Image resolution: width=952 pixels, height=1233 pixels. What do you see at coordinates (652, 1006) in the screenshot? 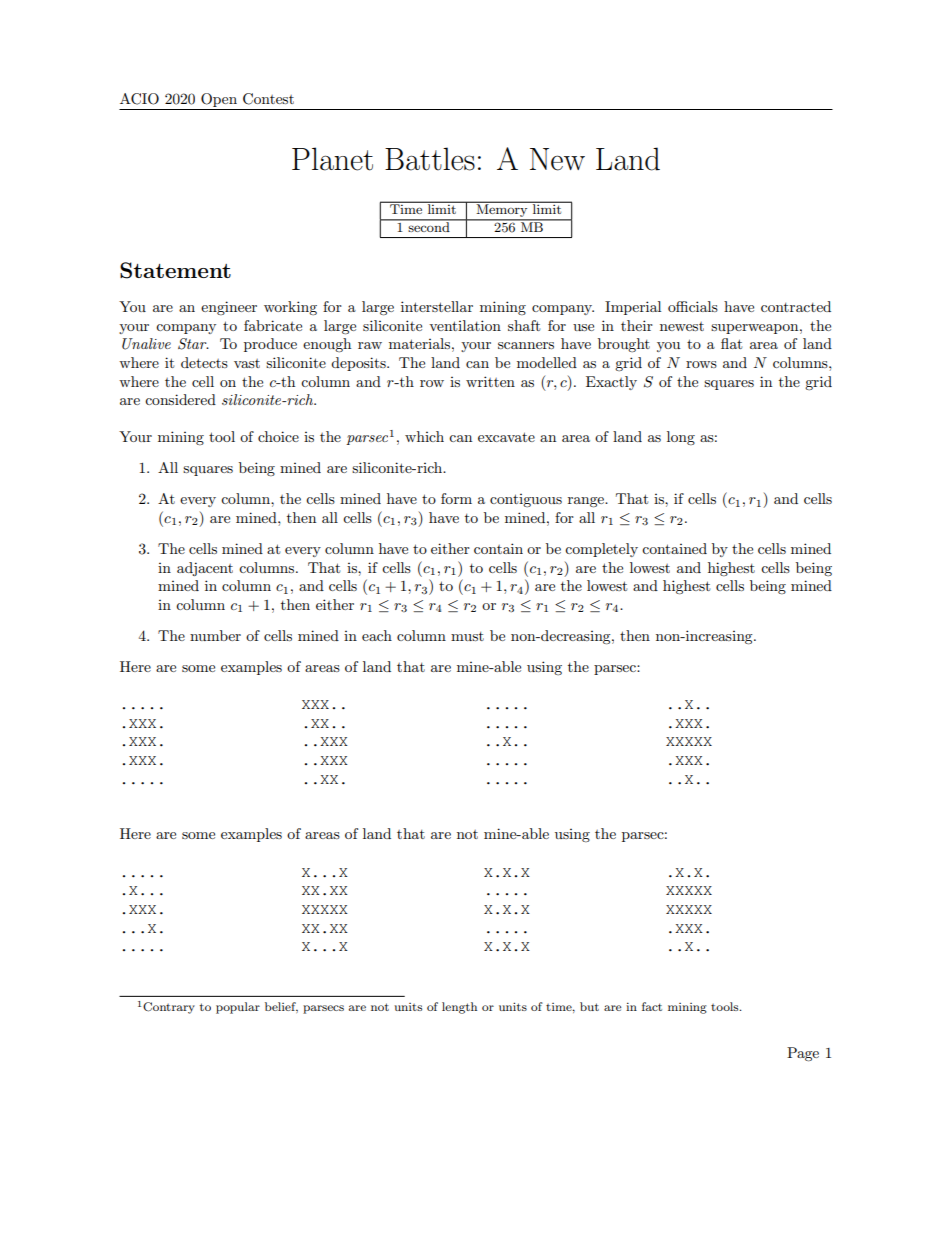
I see `fact` at bounding box center [652, 1006].
